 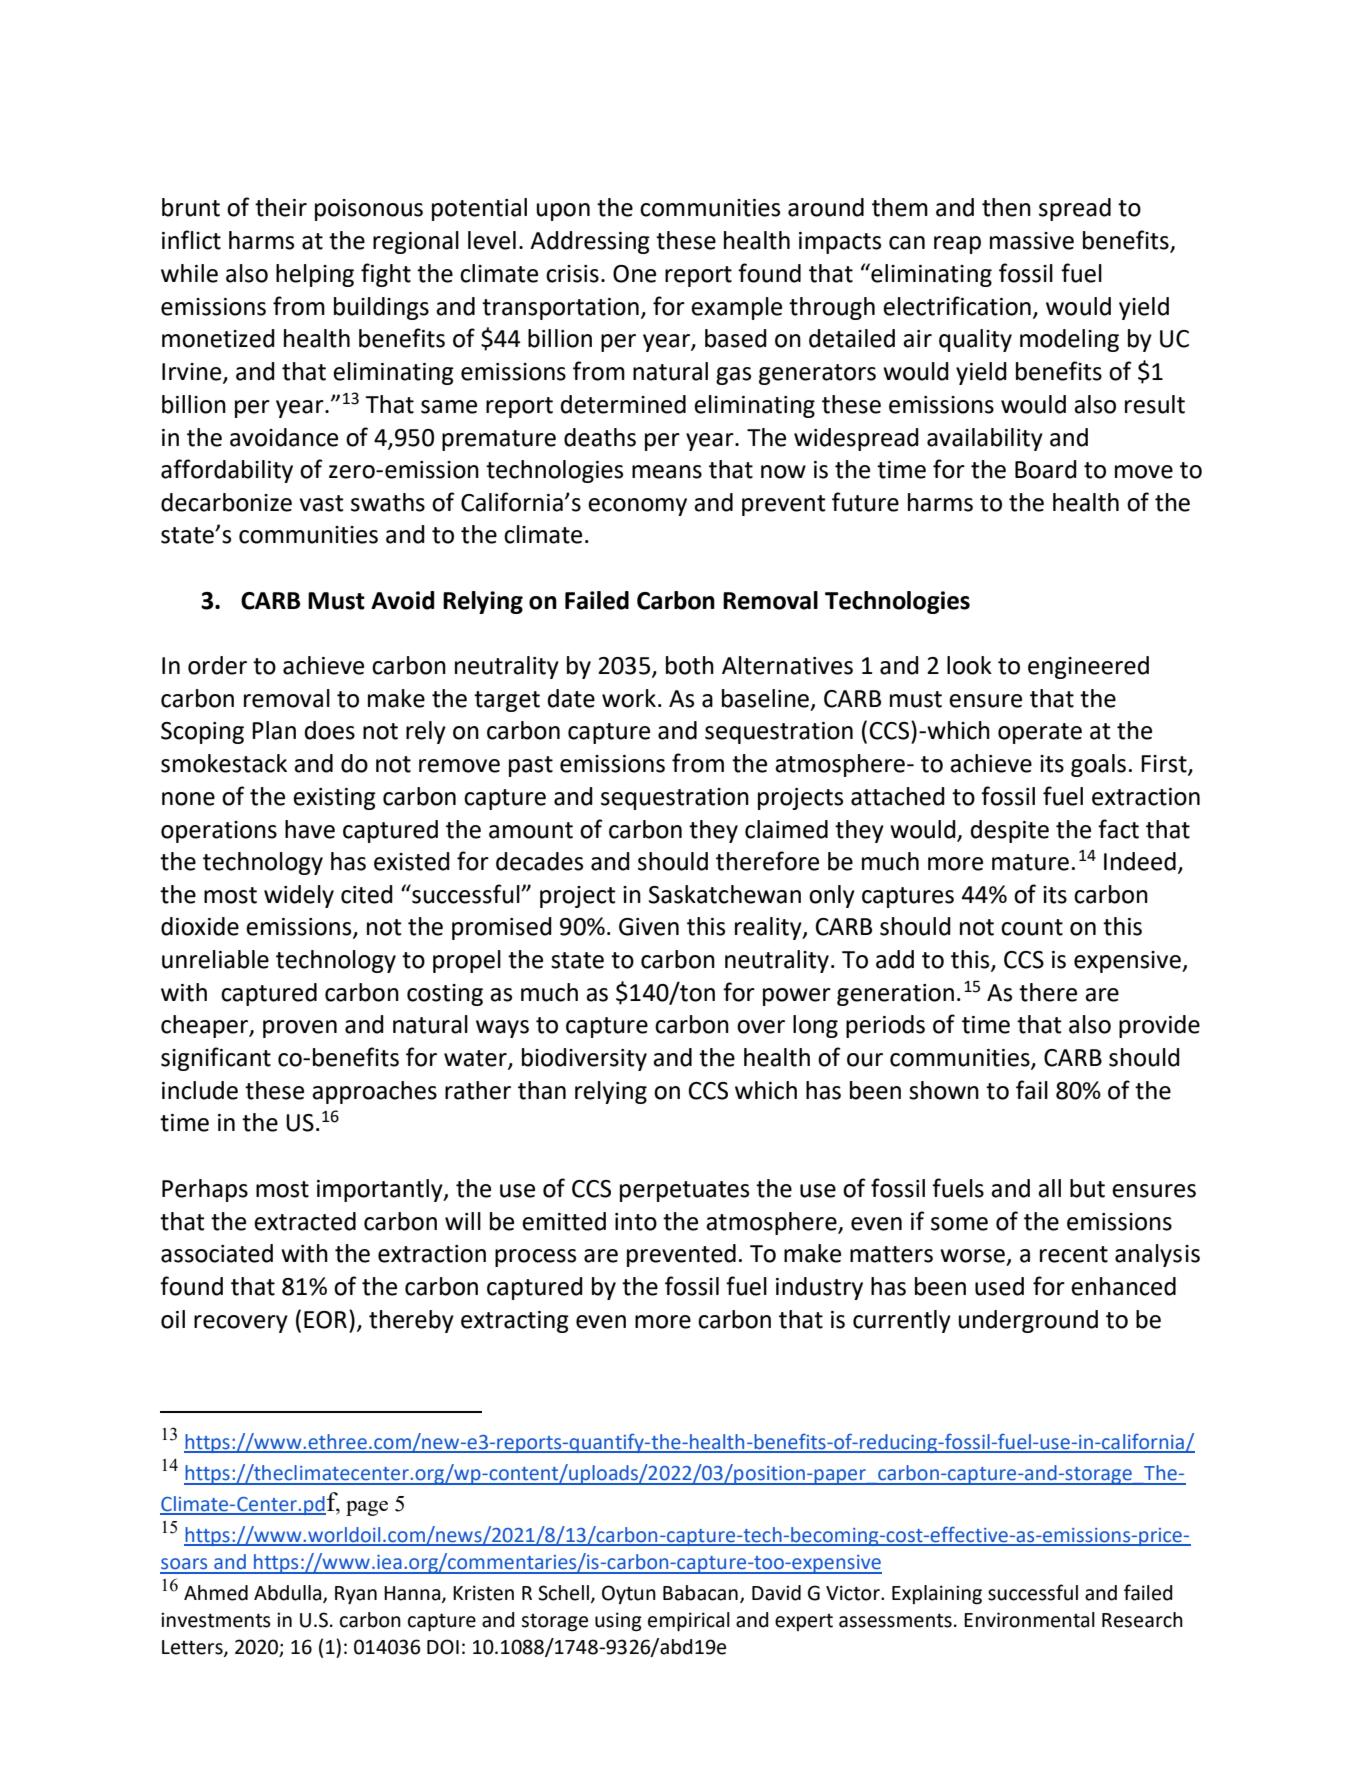 I want to click on helping, so click(x=315, y=275).
